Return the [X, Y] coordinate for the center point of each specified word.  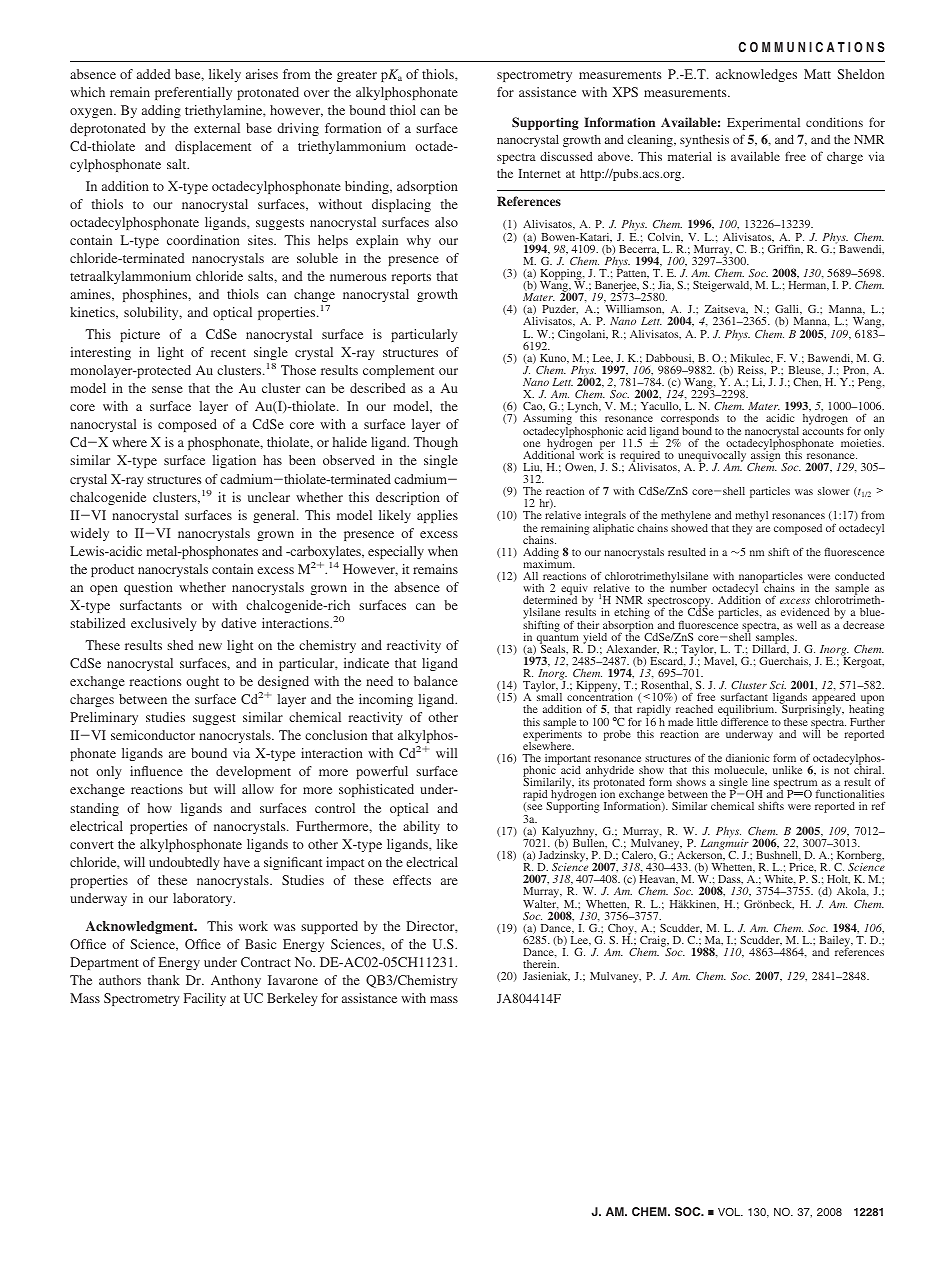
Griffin [785, 249]
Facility [205, 999]
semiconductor [153, 735]
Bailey [836, 942]
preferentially [193, 93]
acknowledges [756, 75]
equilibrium [747, 712]
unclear [269, 497]
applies [437, 516]
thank [164, 980]
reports [411, 278]
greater [357, 76]
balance [436, 681]
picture [140, 335]
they [742, 529]
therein [541, 964]
